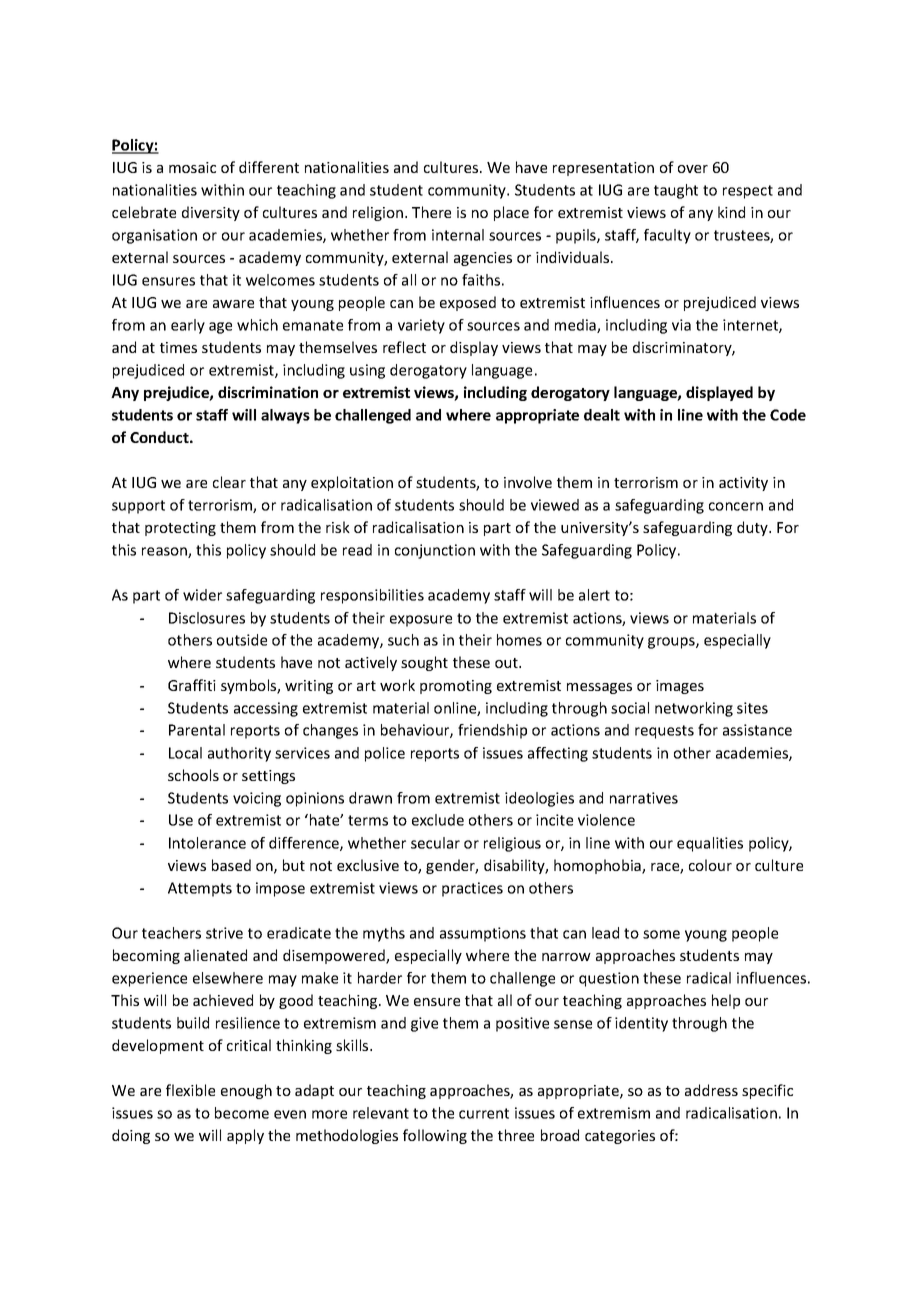  Describe the element at coordinates (472, 889) in the screenshot. I see `practices` at that location.
